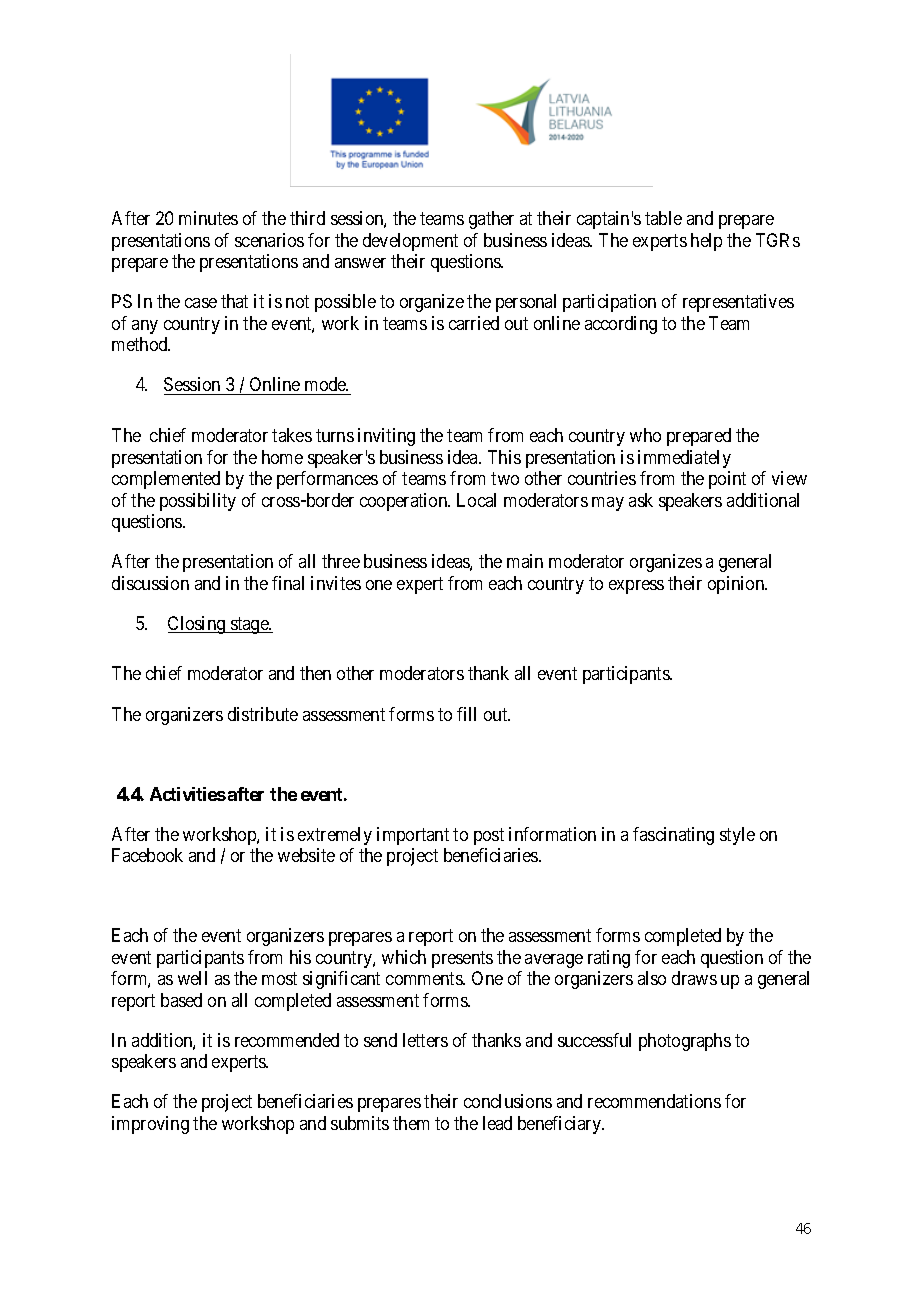  What do you see at coordinates (198, 625) in the screenshot?
I see `Closing` at bounding box center [198, 625].
